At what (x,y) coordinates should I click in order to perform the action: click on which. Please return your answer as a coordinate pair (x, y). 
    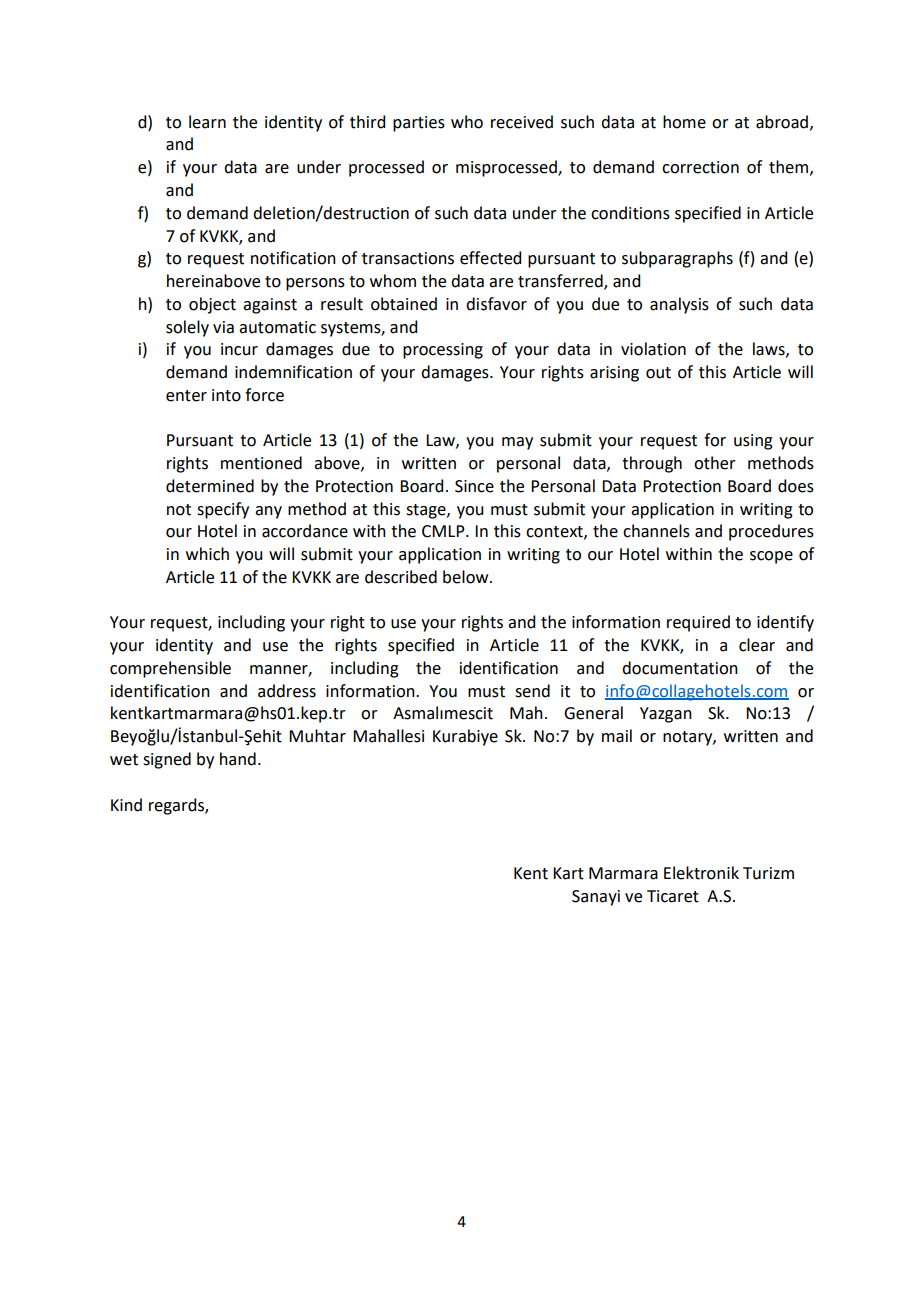
    Looking at the image, I should click on (207, 554).
